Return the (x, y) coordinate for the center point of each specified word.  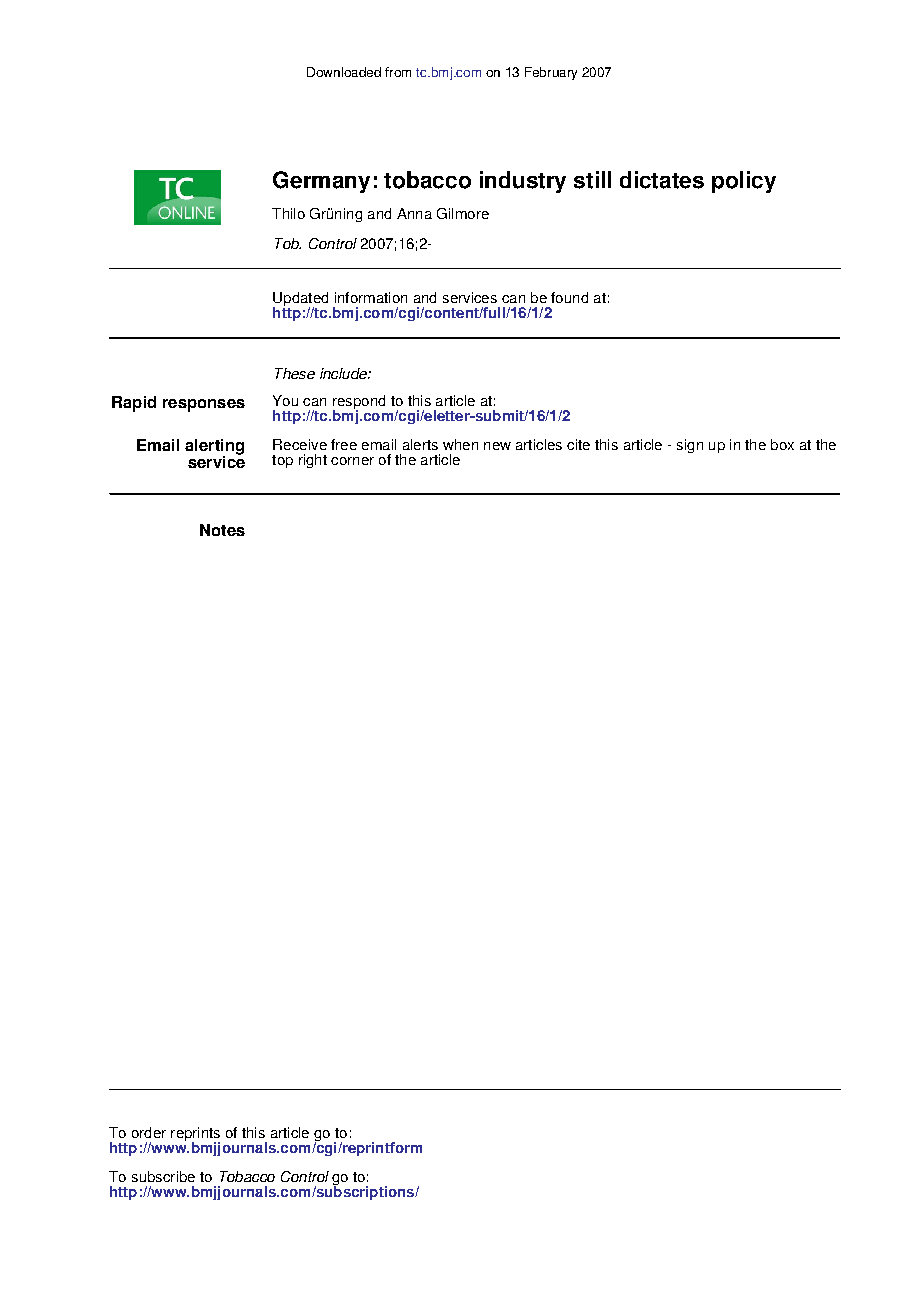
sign (690, 446)
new (497, 446)
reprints (195, 1135)
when (460, 444)
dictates (662, 180)
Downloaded (344, 72)
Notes (222, 530)
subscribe (163, 1176)
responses (204, 405)
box (782, 444)
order (149, 1132)
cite (578, 444)
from (398, 72)
